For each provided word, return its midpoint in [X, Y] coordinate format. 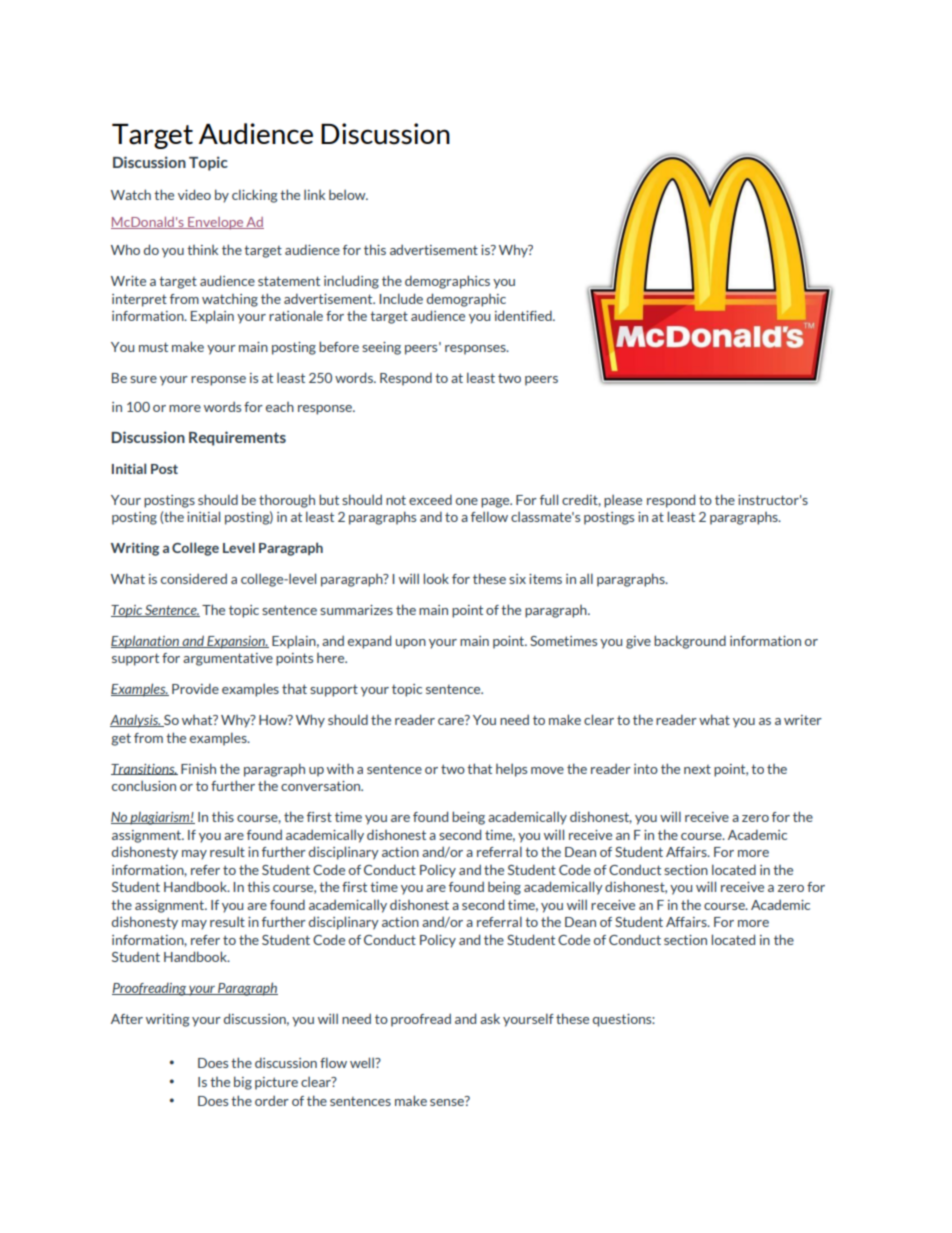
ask [490, 1018]
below [348, 195]
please [623, 501]
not [396, 500]
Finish [198, 768]
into [646, 769]
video [194, 194]
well [363, 1062]
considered [194, 578]
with [340, 769]
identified [524, 315]
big [243, 1083]
